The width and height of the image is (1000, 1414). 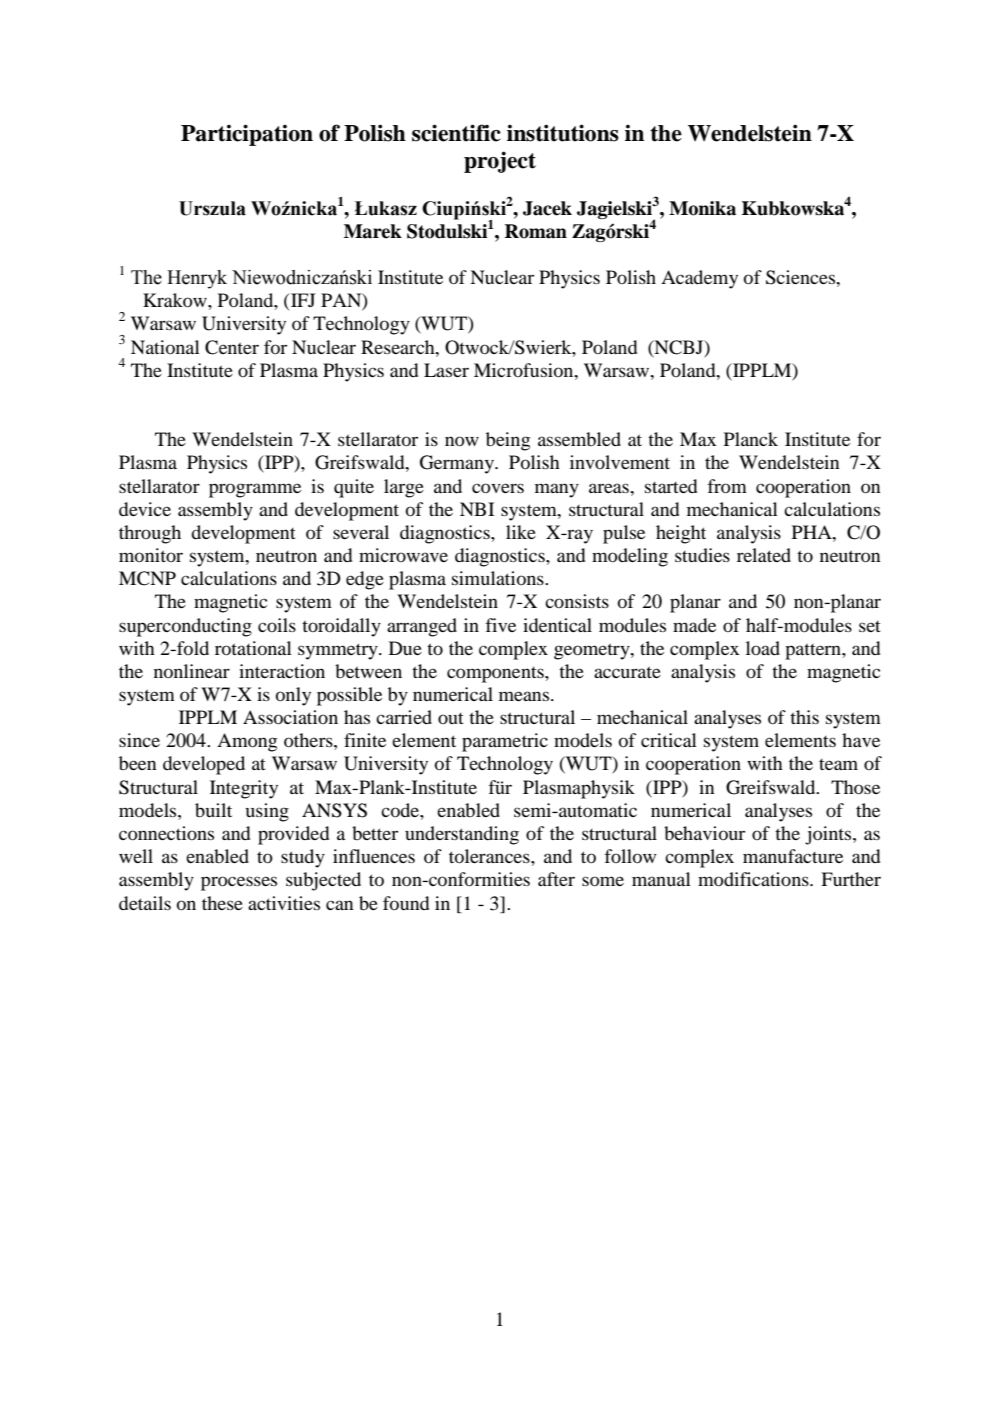 What do you see at coordinates (500, 162) in the image?
I see `project` at bounding box center [500, 162].
